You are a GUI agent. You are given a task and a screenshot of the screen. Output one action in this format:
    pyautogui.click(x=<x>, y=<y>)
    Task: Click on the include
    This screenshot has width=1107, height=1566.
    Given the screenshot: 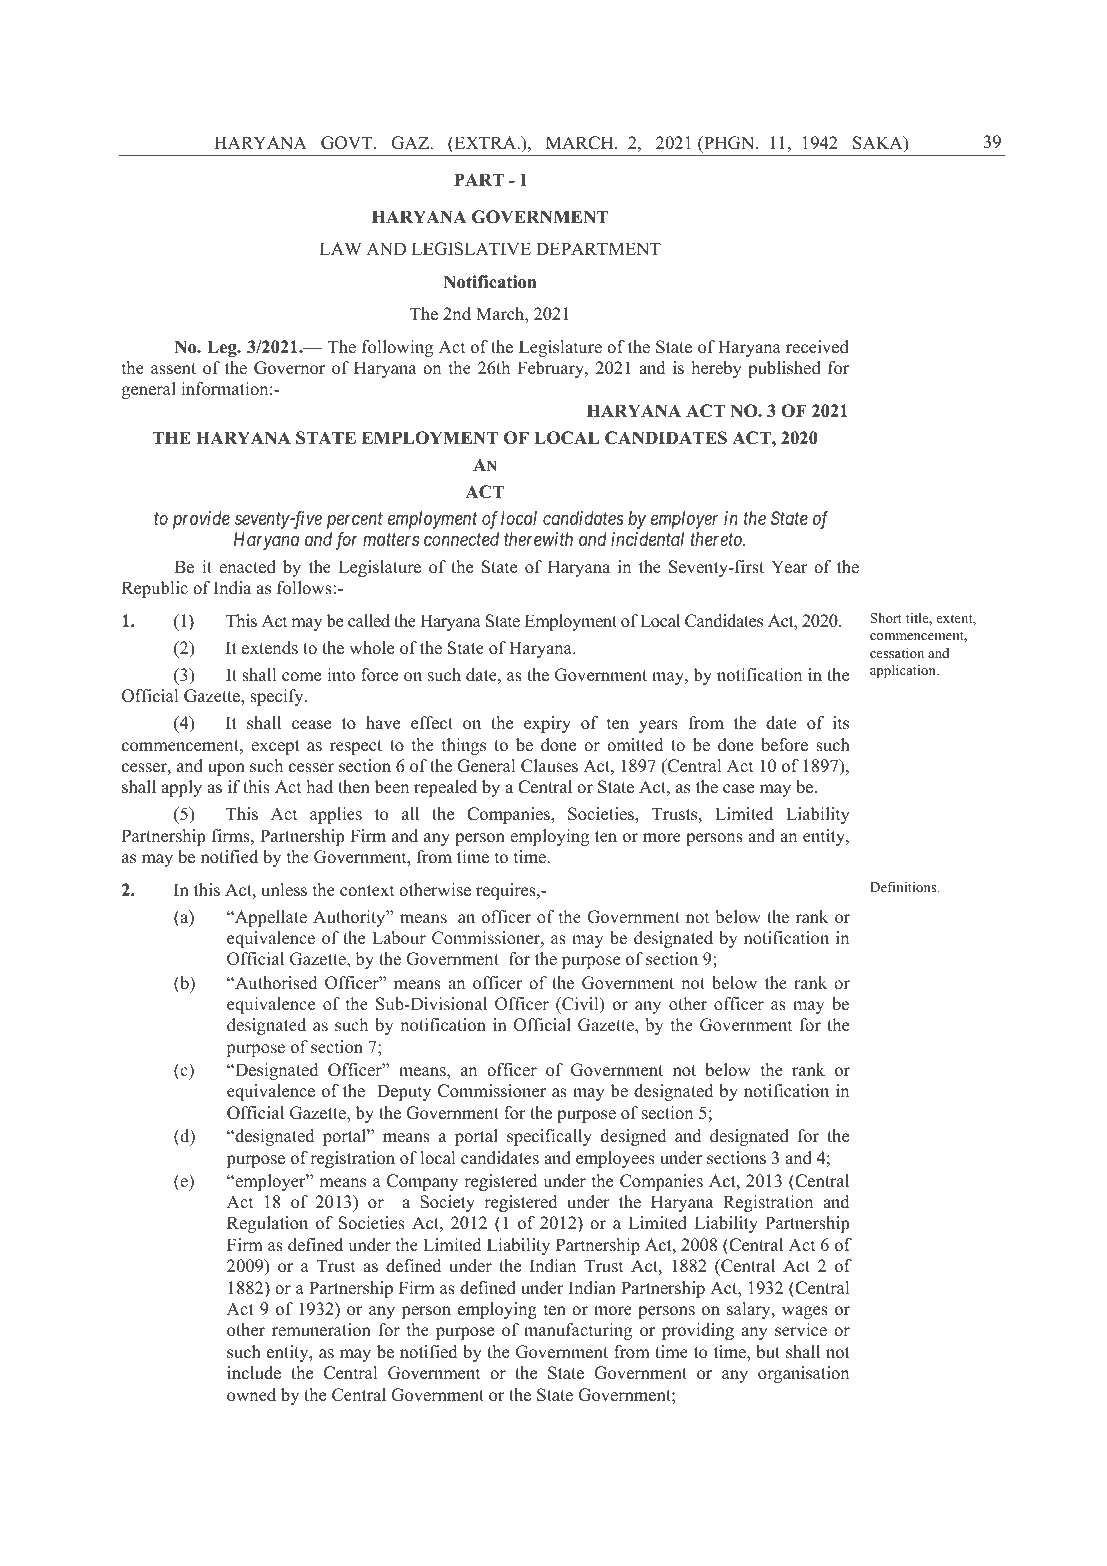 What is the action you would take?
    pyautogui.click(x=254, y=1373)
